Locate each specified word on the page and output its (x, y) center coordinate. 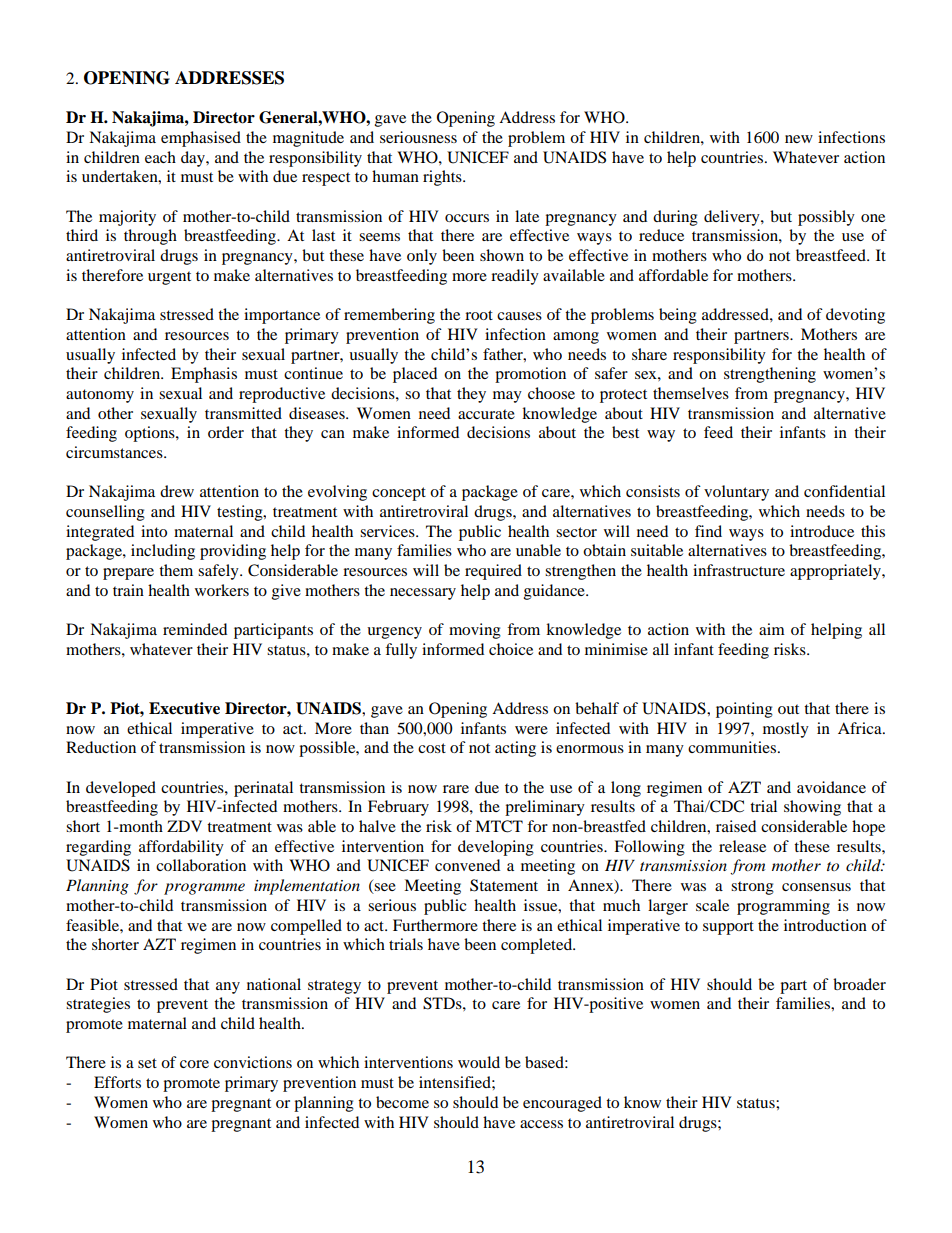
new (799, 139)
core (194, 1064)
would (479, 1062)
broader (859, 984)
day (194, 159)
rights (443, 178)
